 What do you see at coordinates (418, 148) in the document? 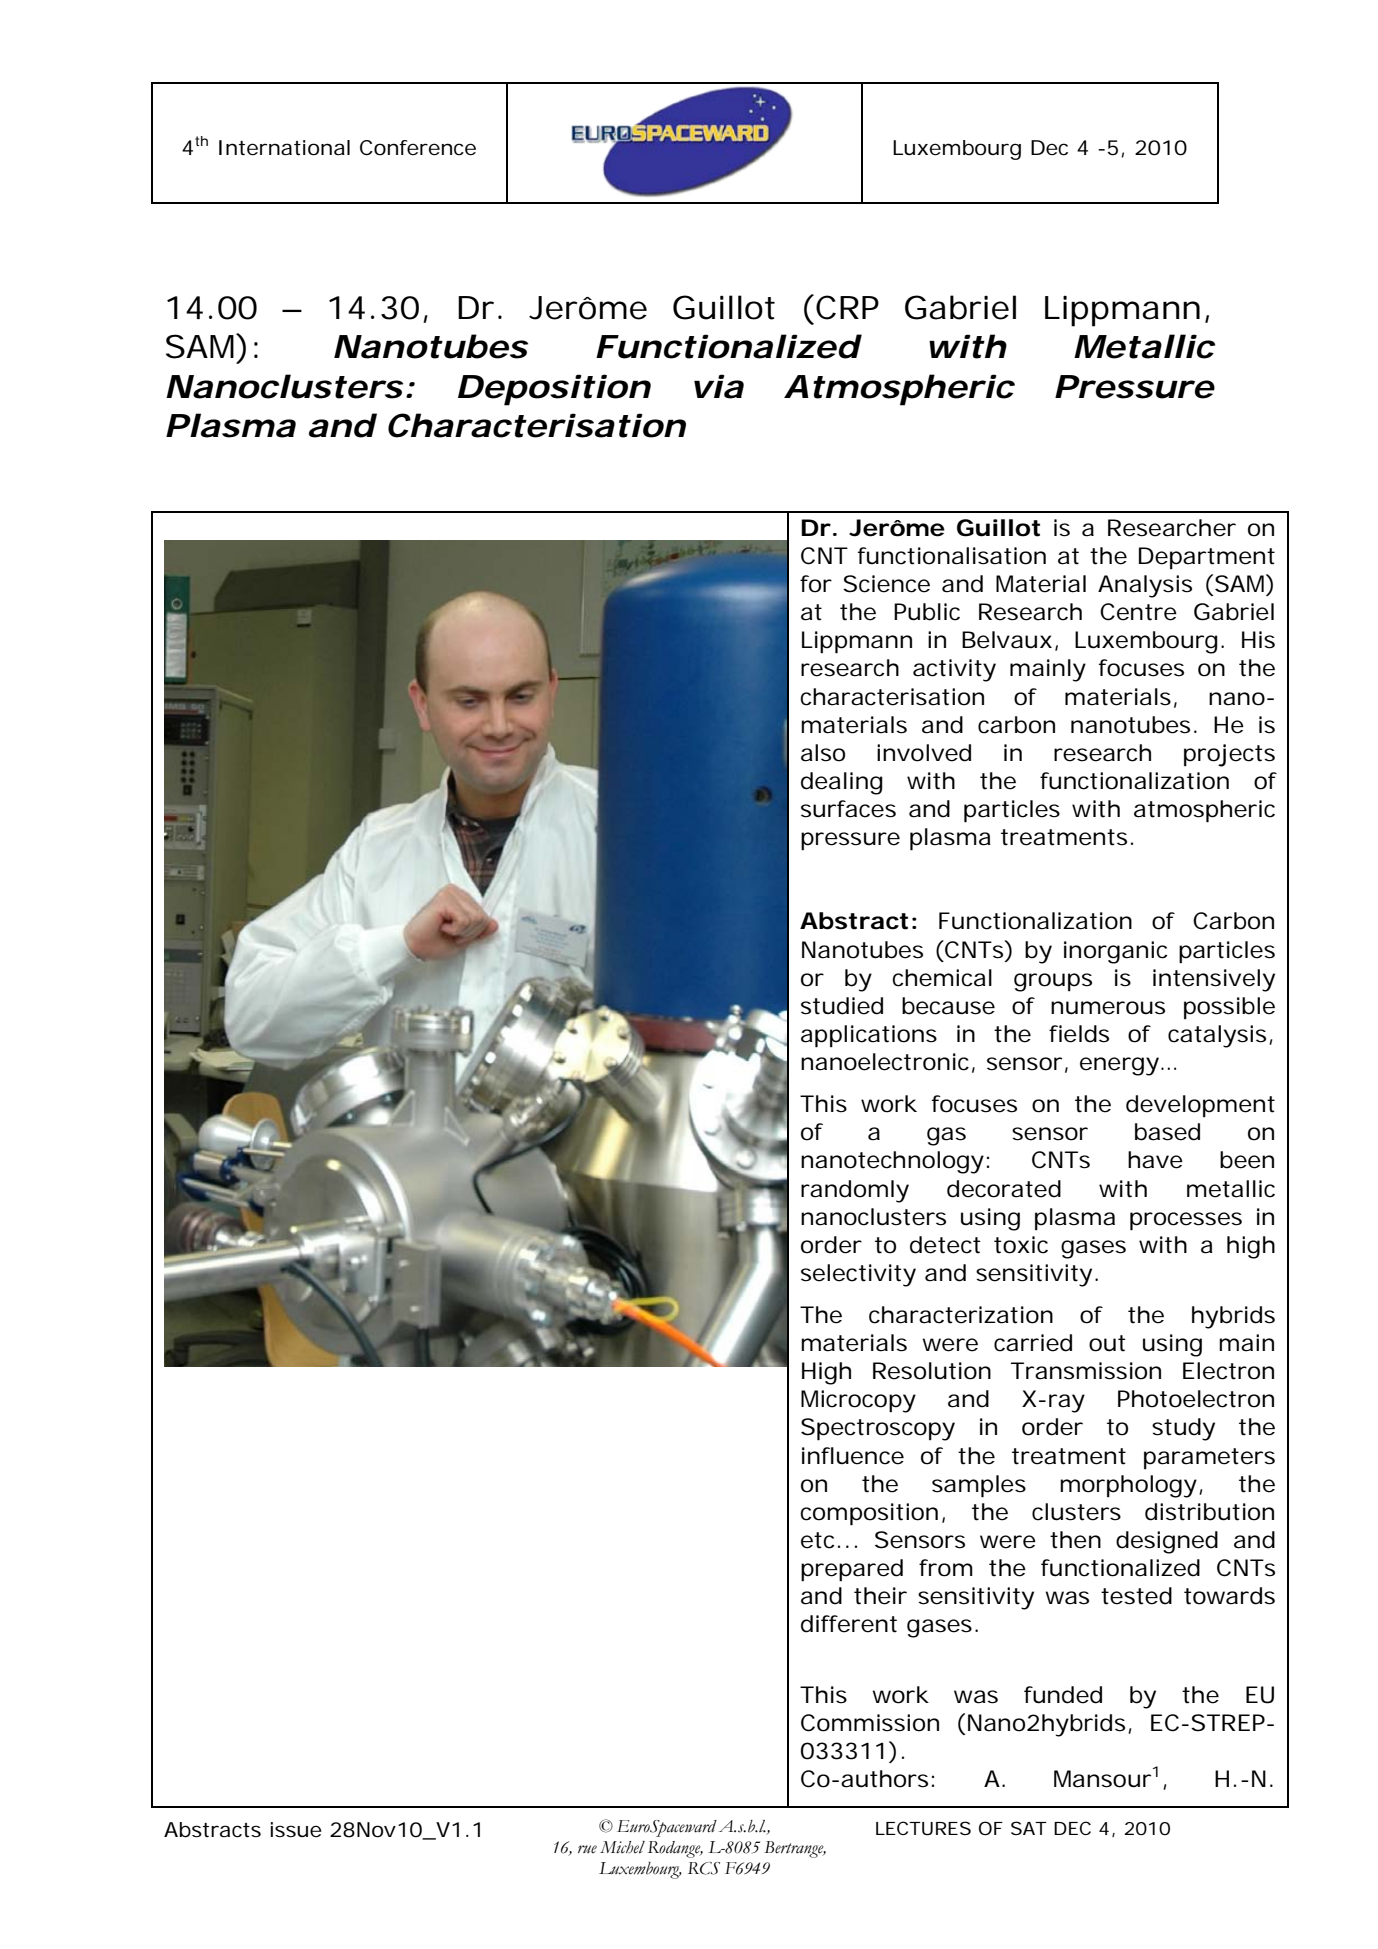
I see `Conference` at bounding box center [418, 148].
